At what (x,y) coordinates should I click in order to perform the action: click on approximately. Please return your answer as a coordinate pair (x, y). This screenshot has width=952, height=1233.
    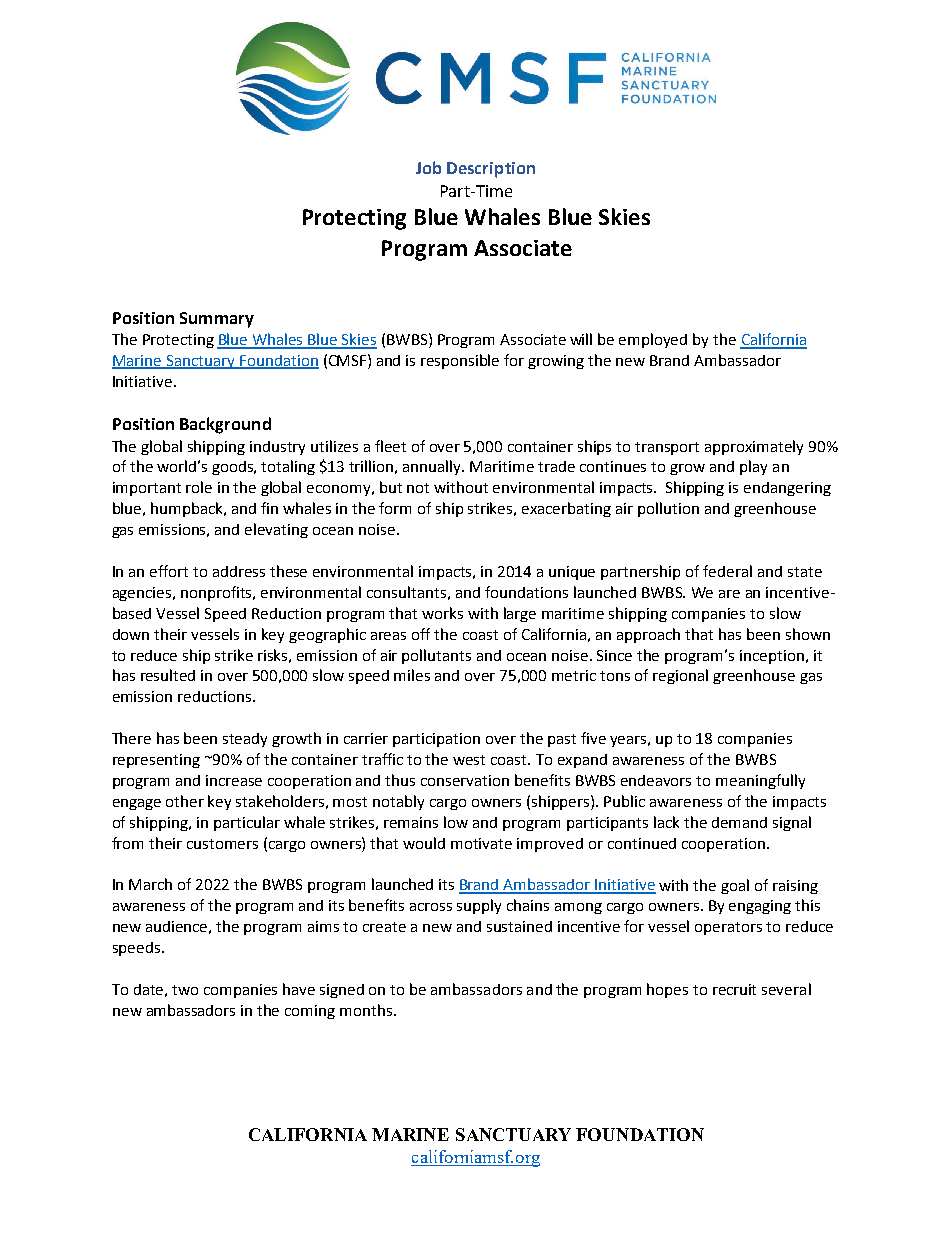
    Looking at the image, I should click on (754, 447).
